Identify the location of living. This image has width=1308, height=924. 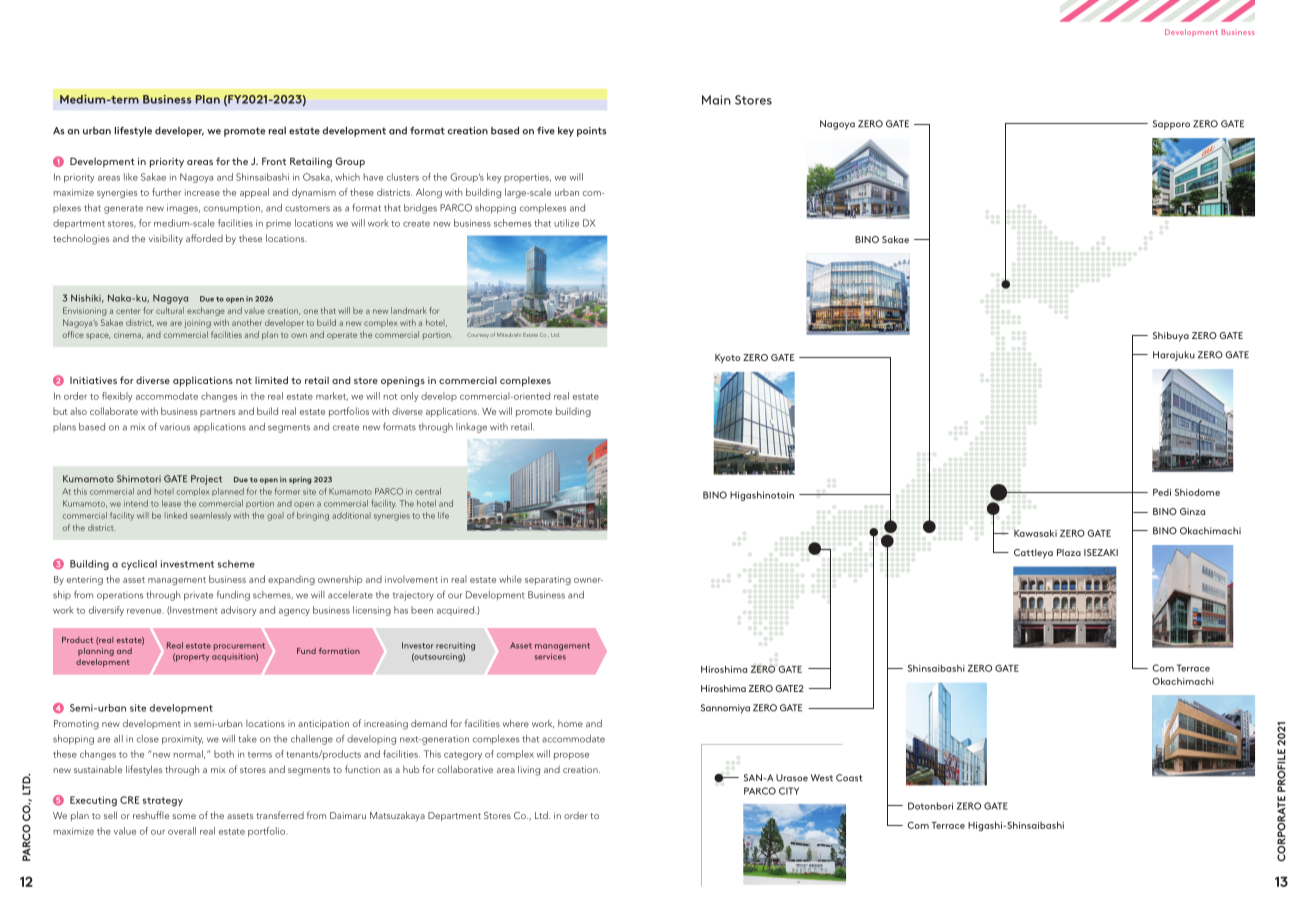
(529, 770).
